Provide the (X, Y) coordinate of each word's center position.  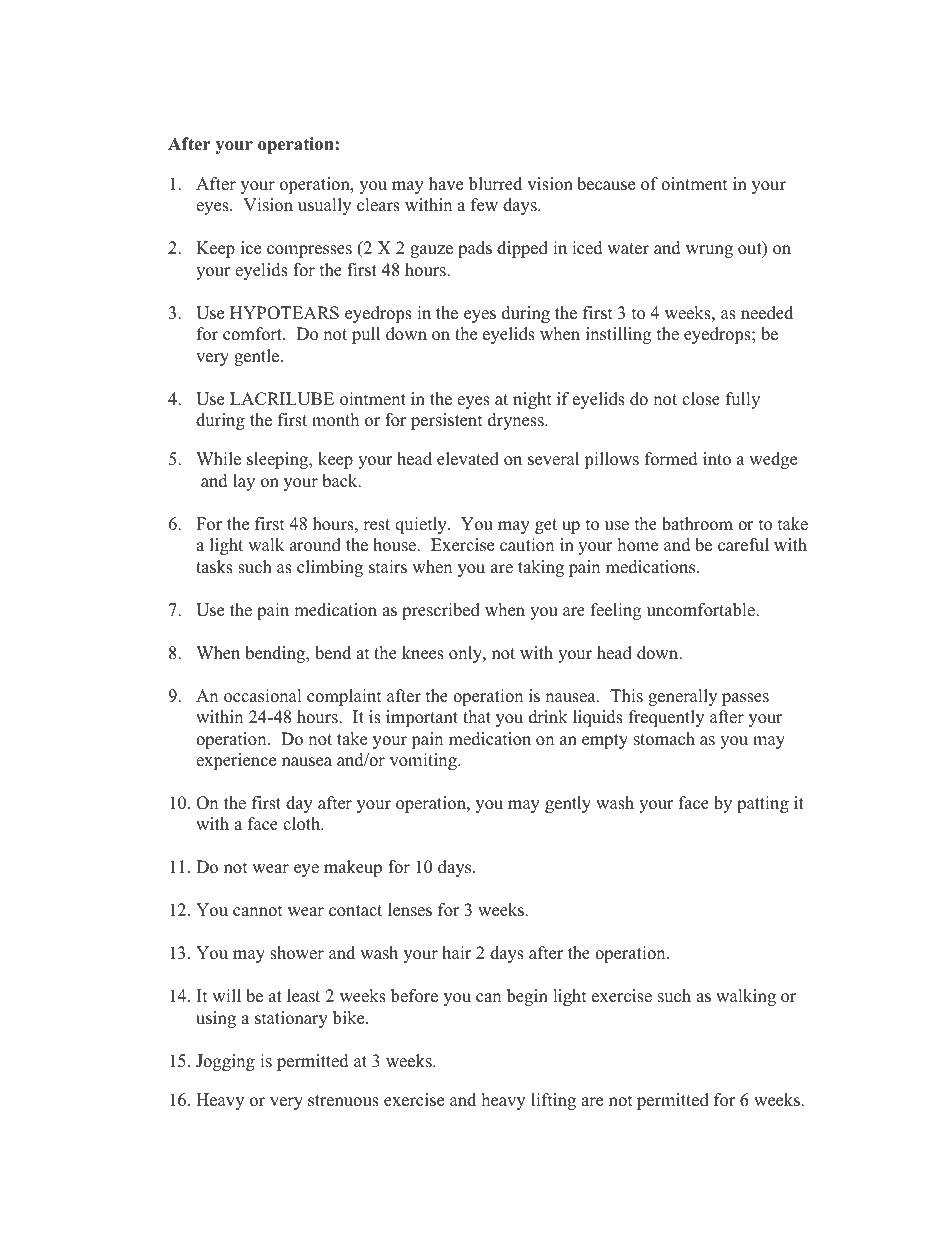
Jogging (225, 1062)
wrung (709, 251)
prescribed (441, 611)
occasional (263, 696)
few (484, 205)
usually (324, 206)
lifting (553, 1101)
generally (682, 697)
